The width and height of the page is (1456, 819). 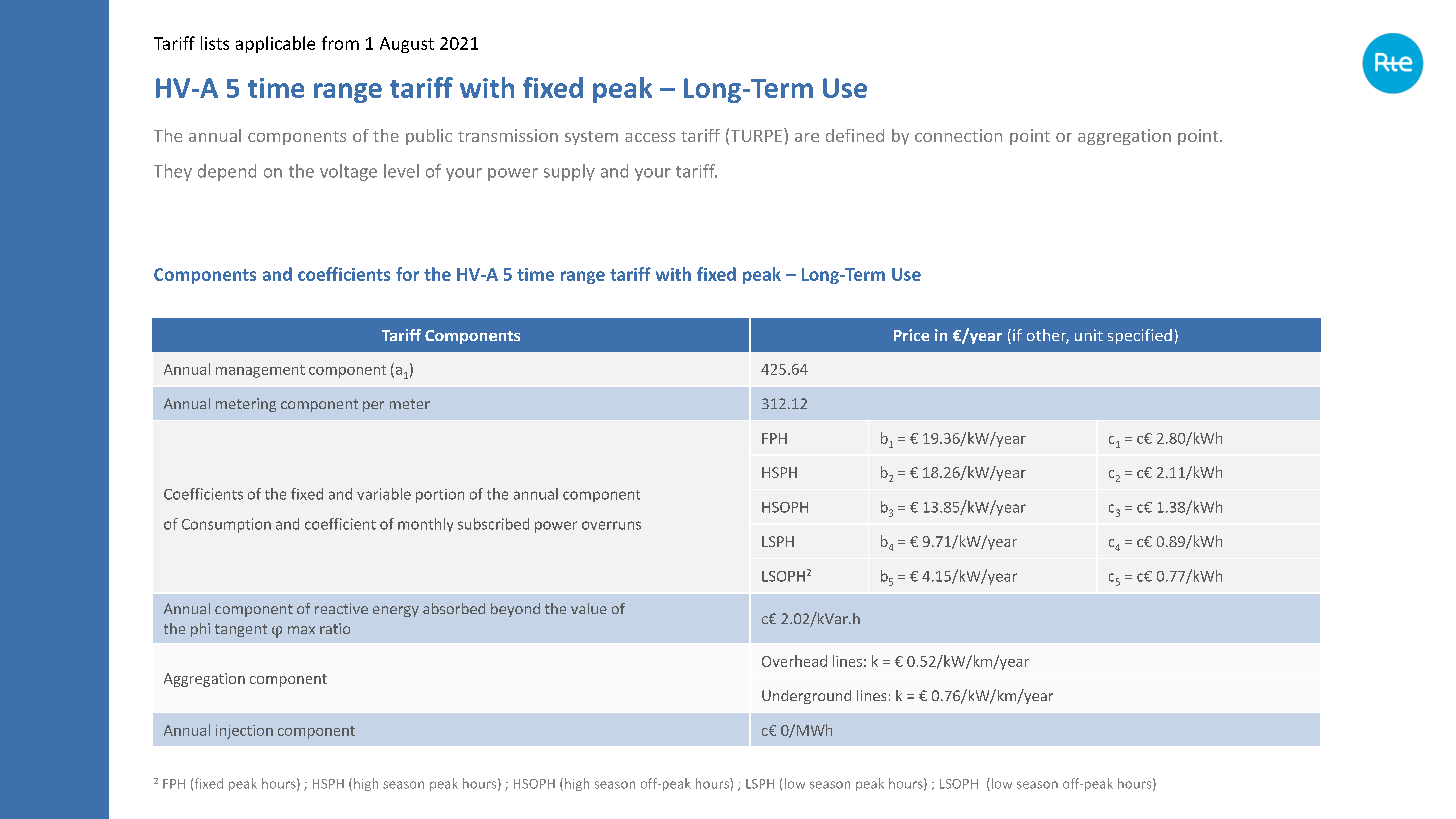 What do you see at coordinates (794, 661) in the page?
I see `Overhead` at bounding box center [794, 661].
